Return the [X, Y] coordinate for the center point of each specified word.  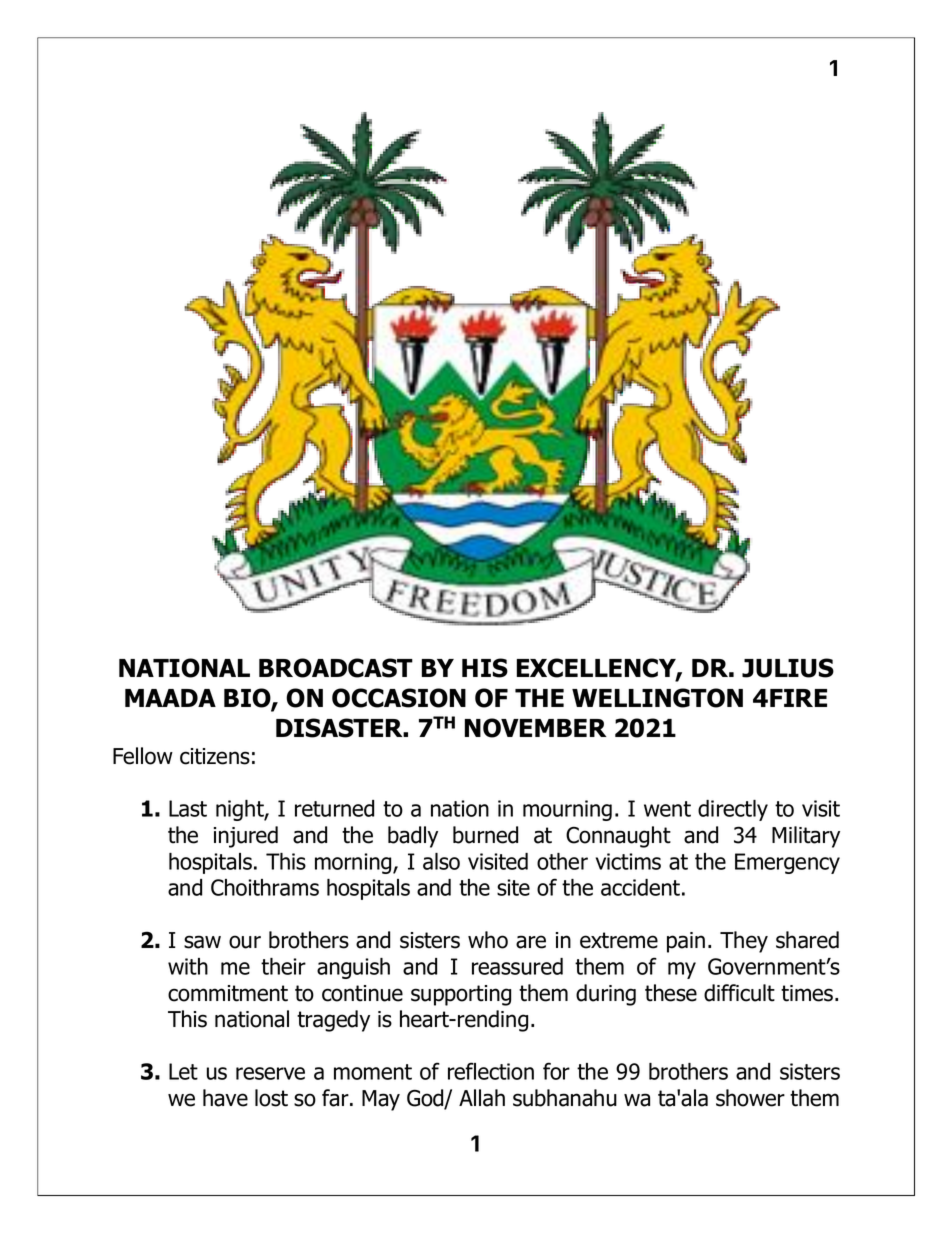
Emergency [787, 863]
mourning [567, 810]
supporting [461, 995]
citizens [215, 756]
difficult [739, 993]
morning [354, 863]
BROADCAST [336, 668]
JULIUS [788, 668]
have [225, 1098]
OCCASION [399, 698]
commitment [228, 993]
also [441, 861]
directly [733, 810]
